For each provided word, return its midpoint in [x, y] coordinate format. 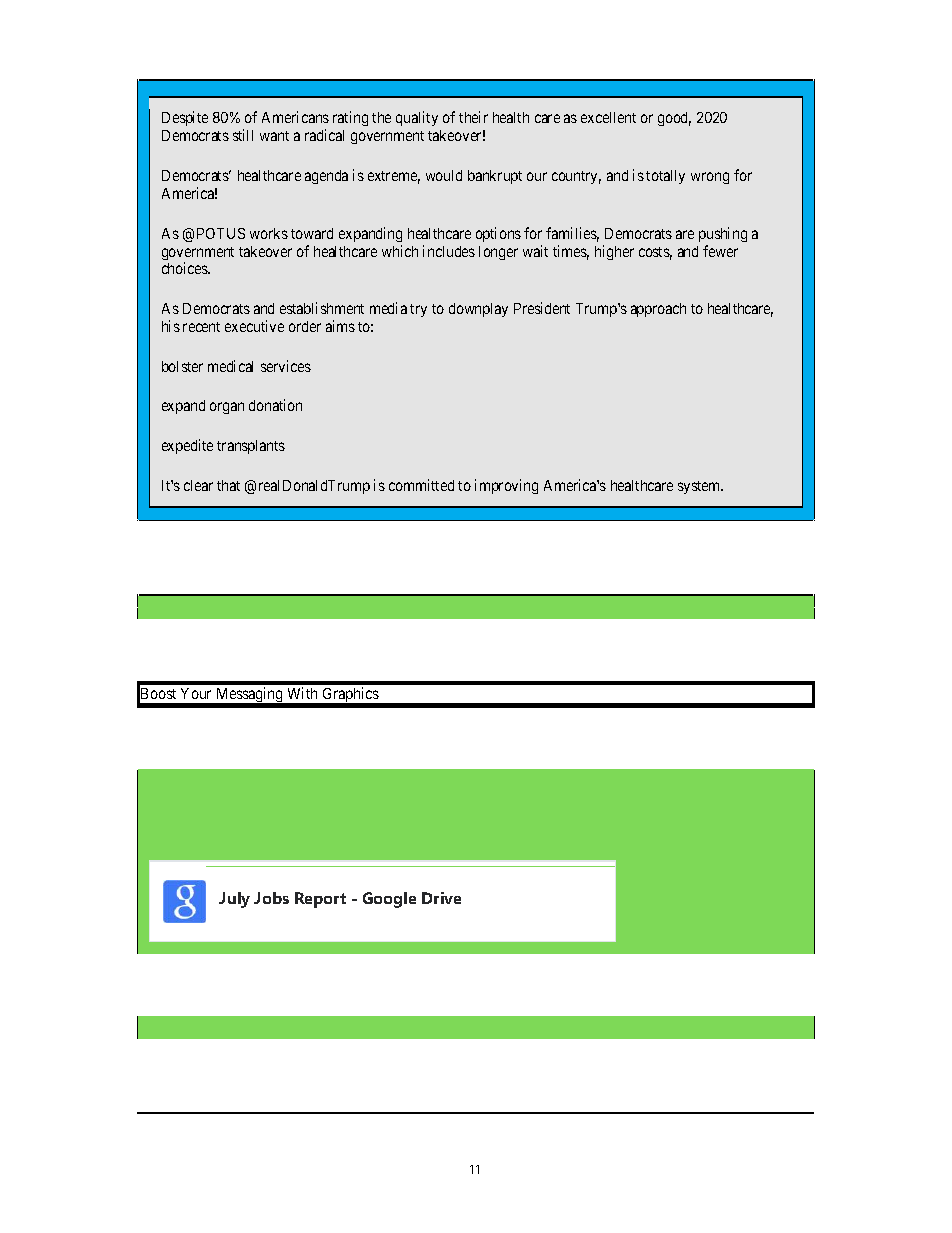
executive [254, 326]
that [228, 485]
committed [421, 485]
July [234, 900]
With [302, 693]
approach [658, 310]
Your [196, 693]
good [674, 119]
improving [506, 486]
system [700, 487]
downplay [478, 310]
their [473, 117]
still [243, 135]
